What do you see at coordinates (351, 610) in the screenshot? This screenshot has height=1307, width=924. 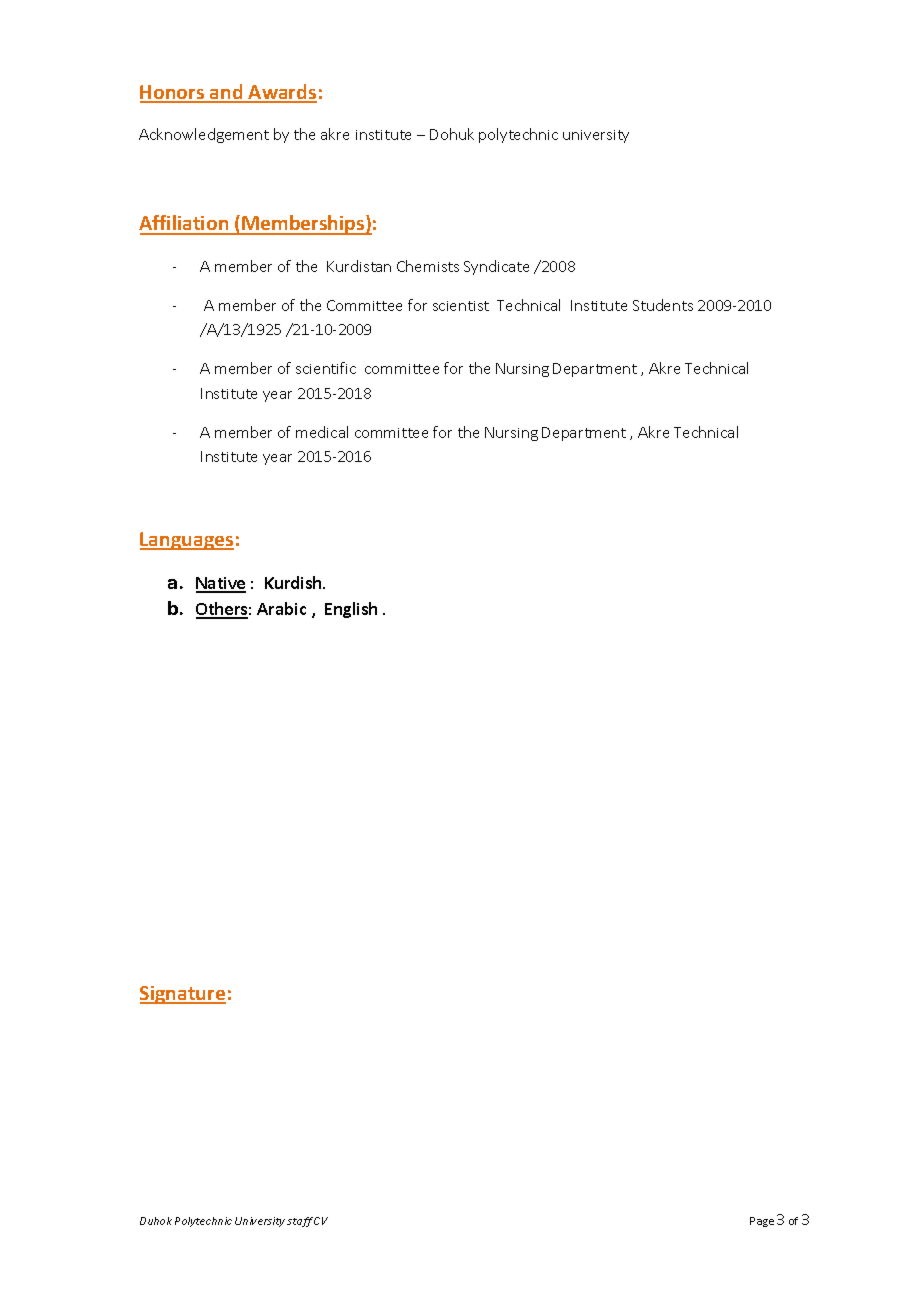 I see `English` at bounding box center [351, 610].
